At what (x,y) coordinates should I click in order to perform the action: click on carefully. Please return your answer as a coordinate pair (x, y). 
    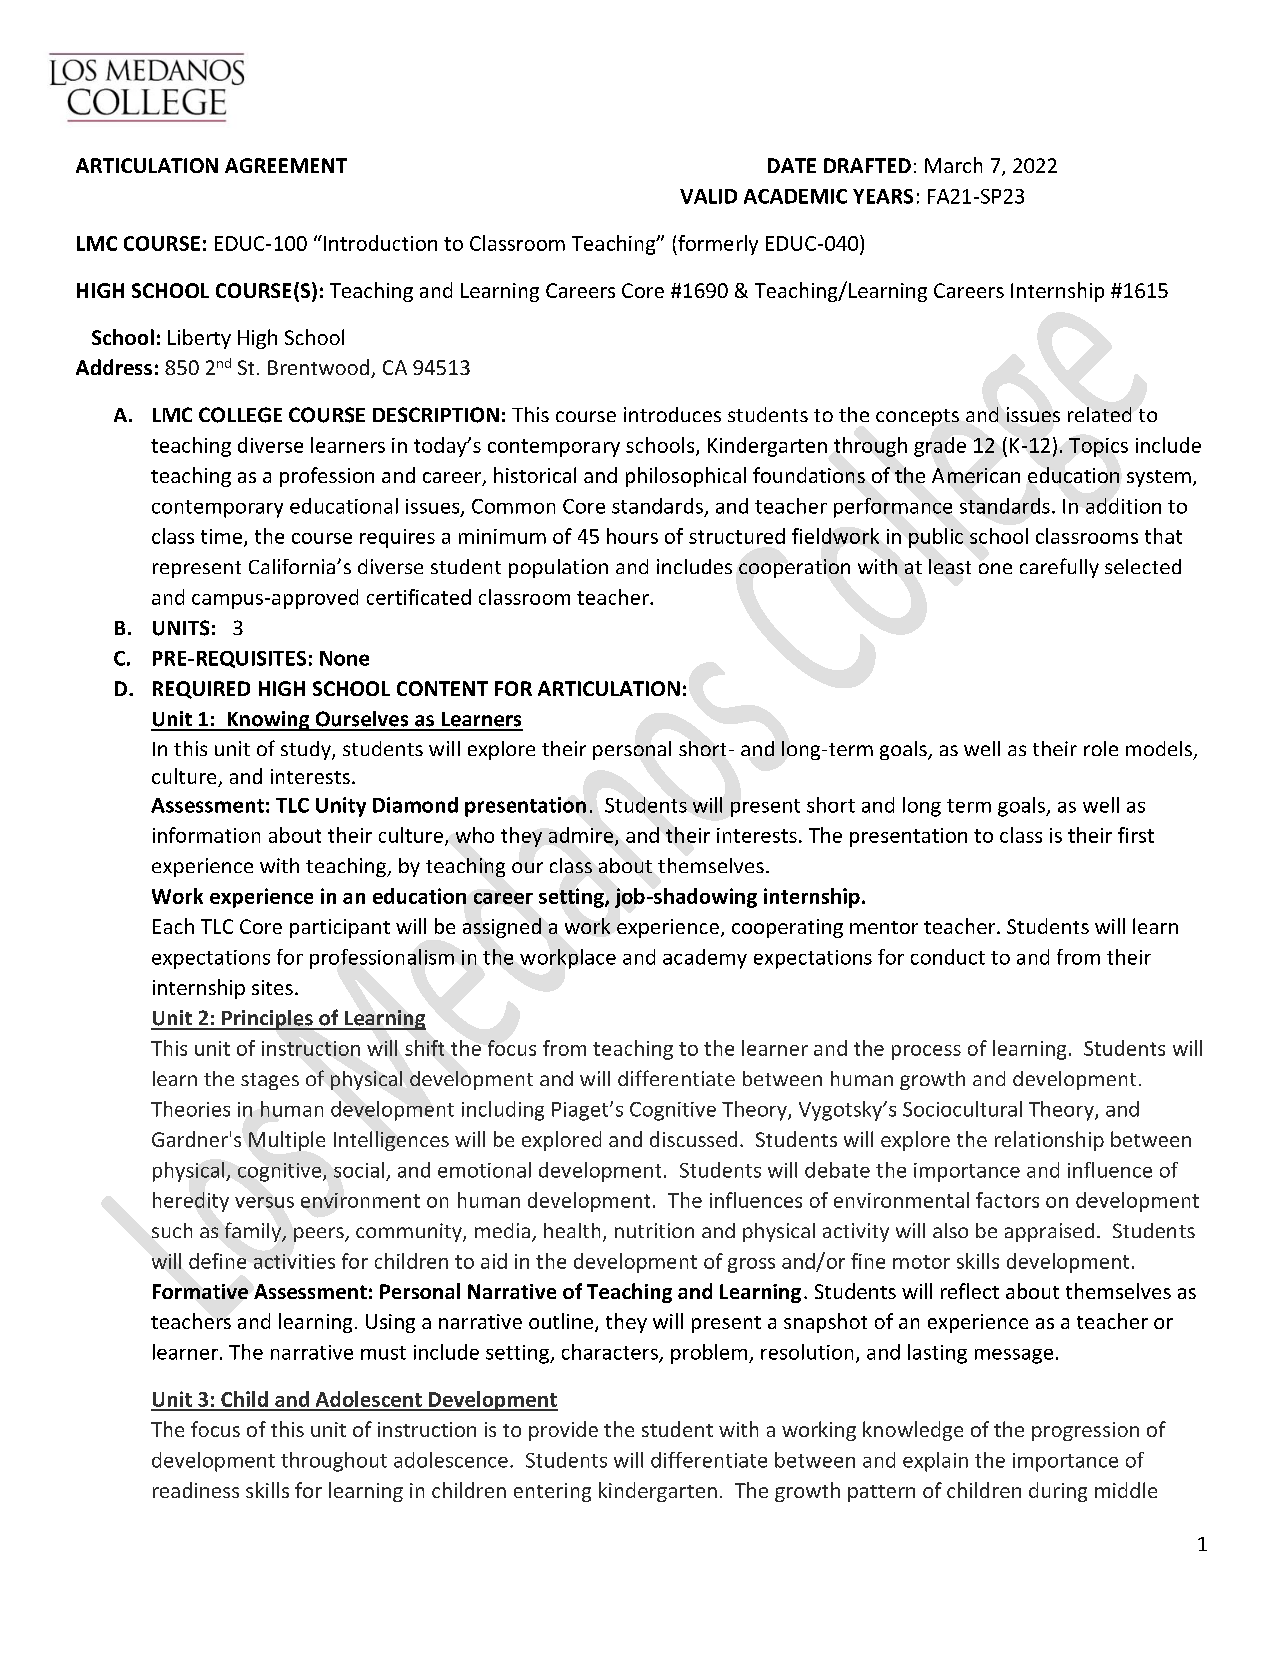
    Looking at the image, I should click on (1059, 568).
